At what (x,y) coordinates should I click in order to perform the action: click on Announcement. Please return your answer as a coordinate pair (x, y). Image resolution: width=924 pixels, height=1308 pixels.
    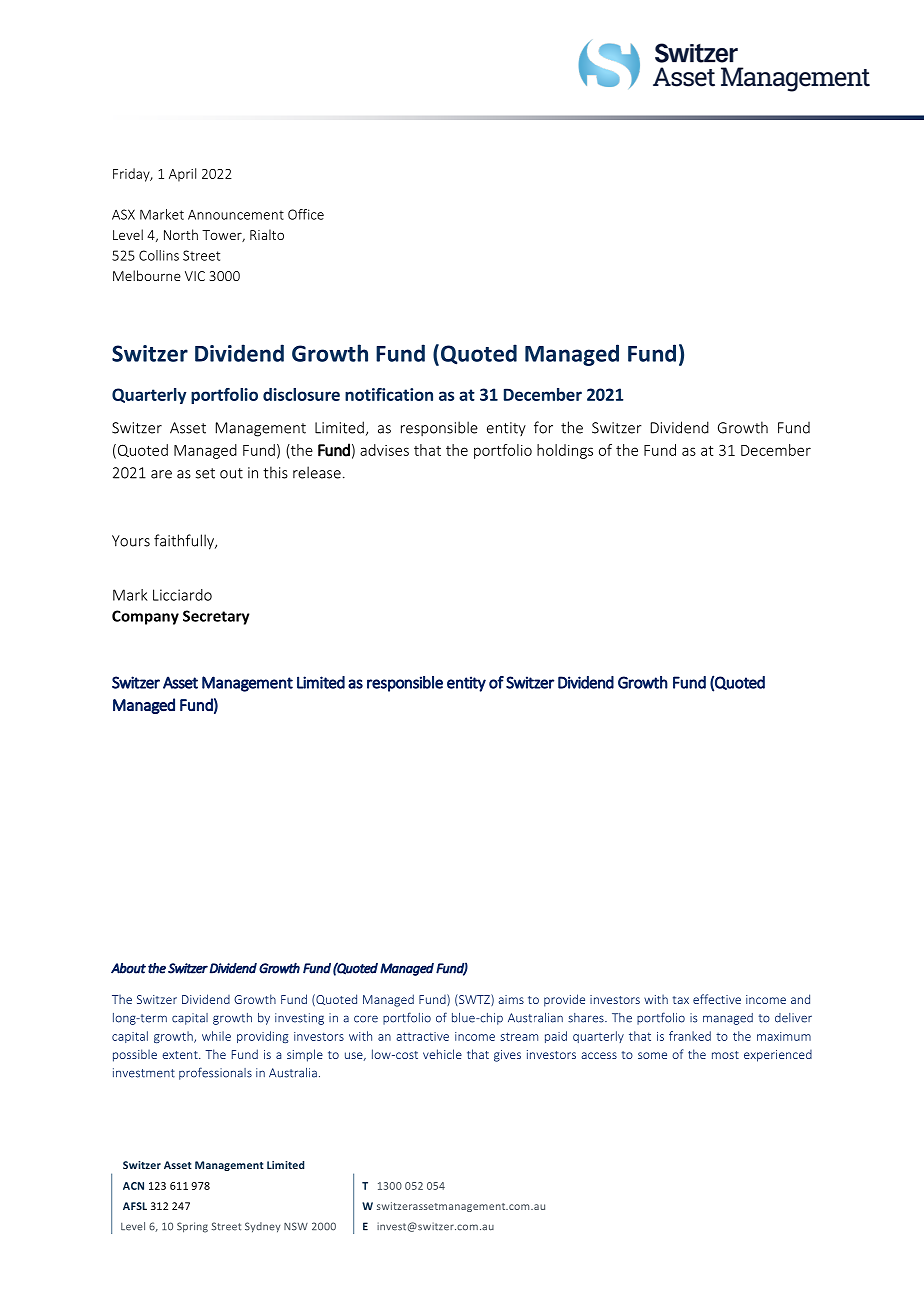
    Looking at the image, I should click on (236, 215).
